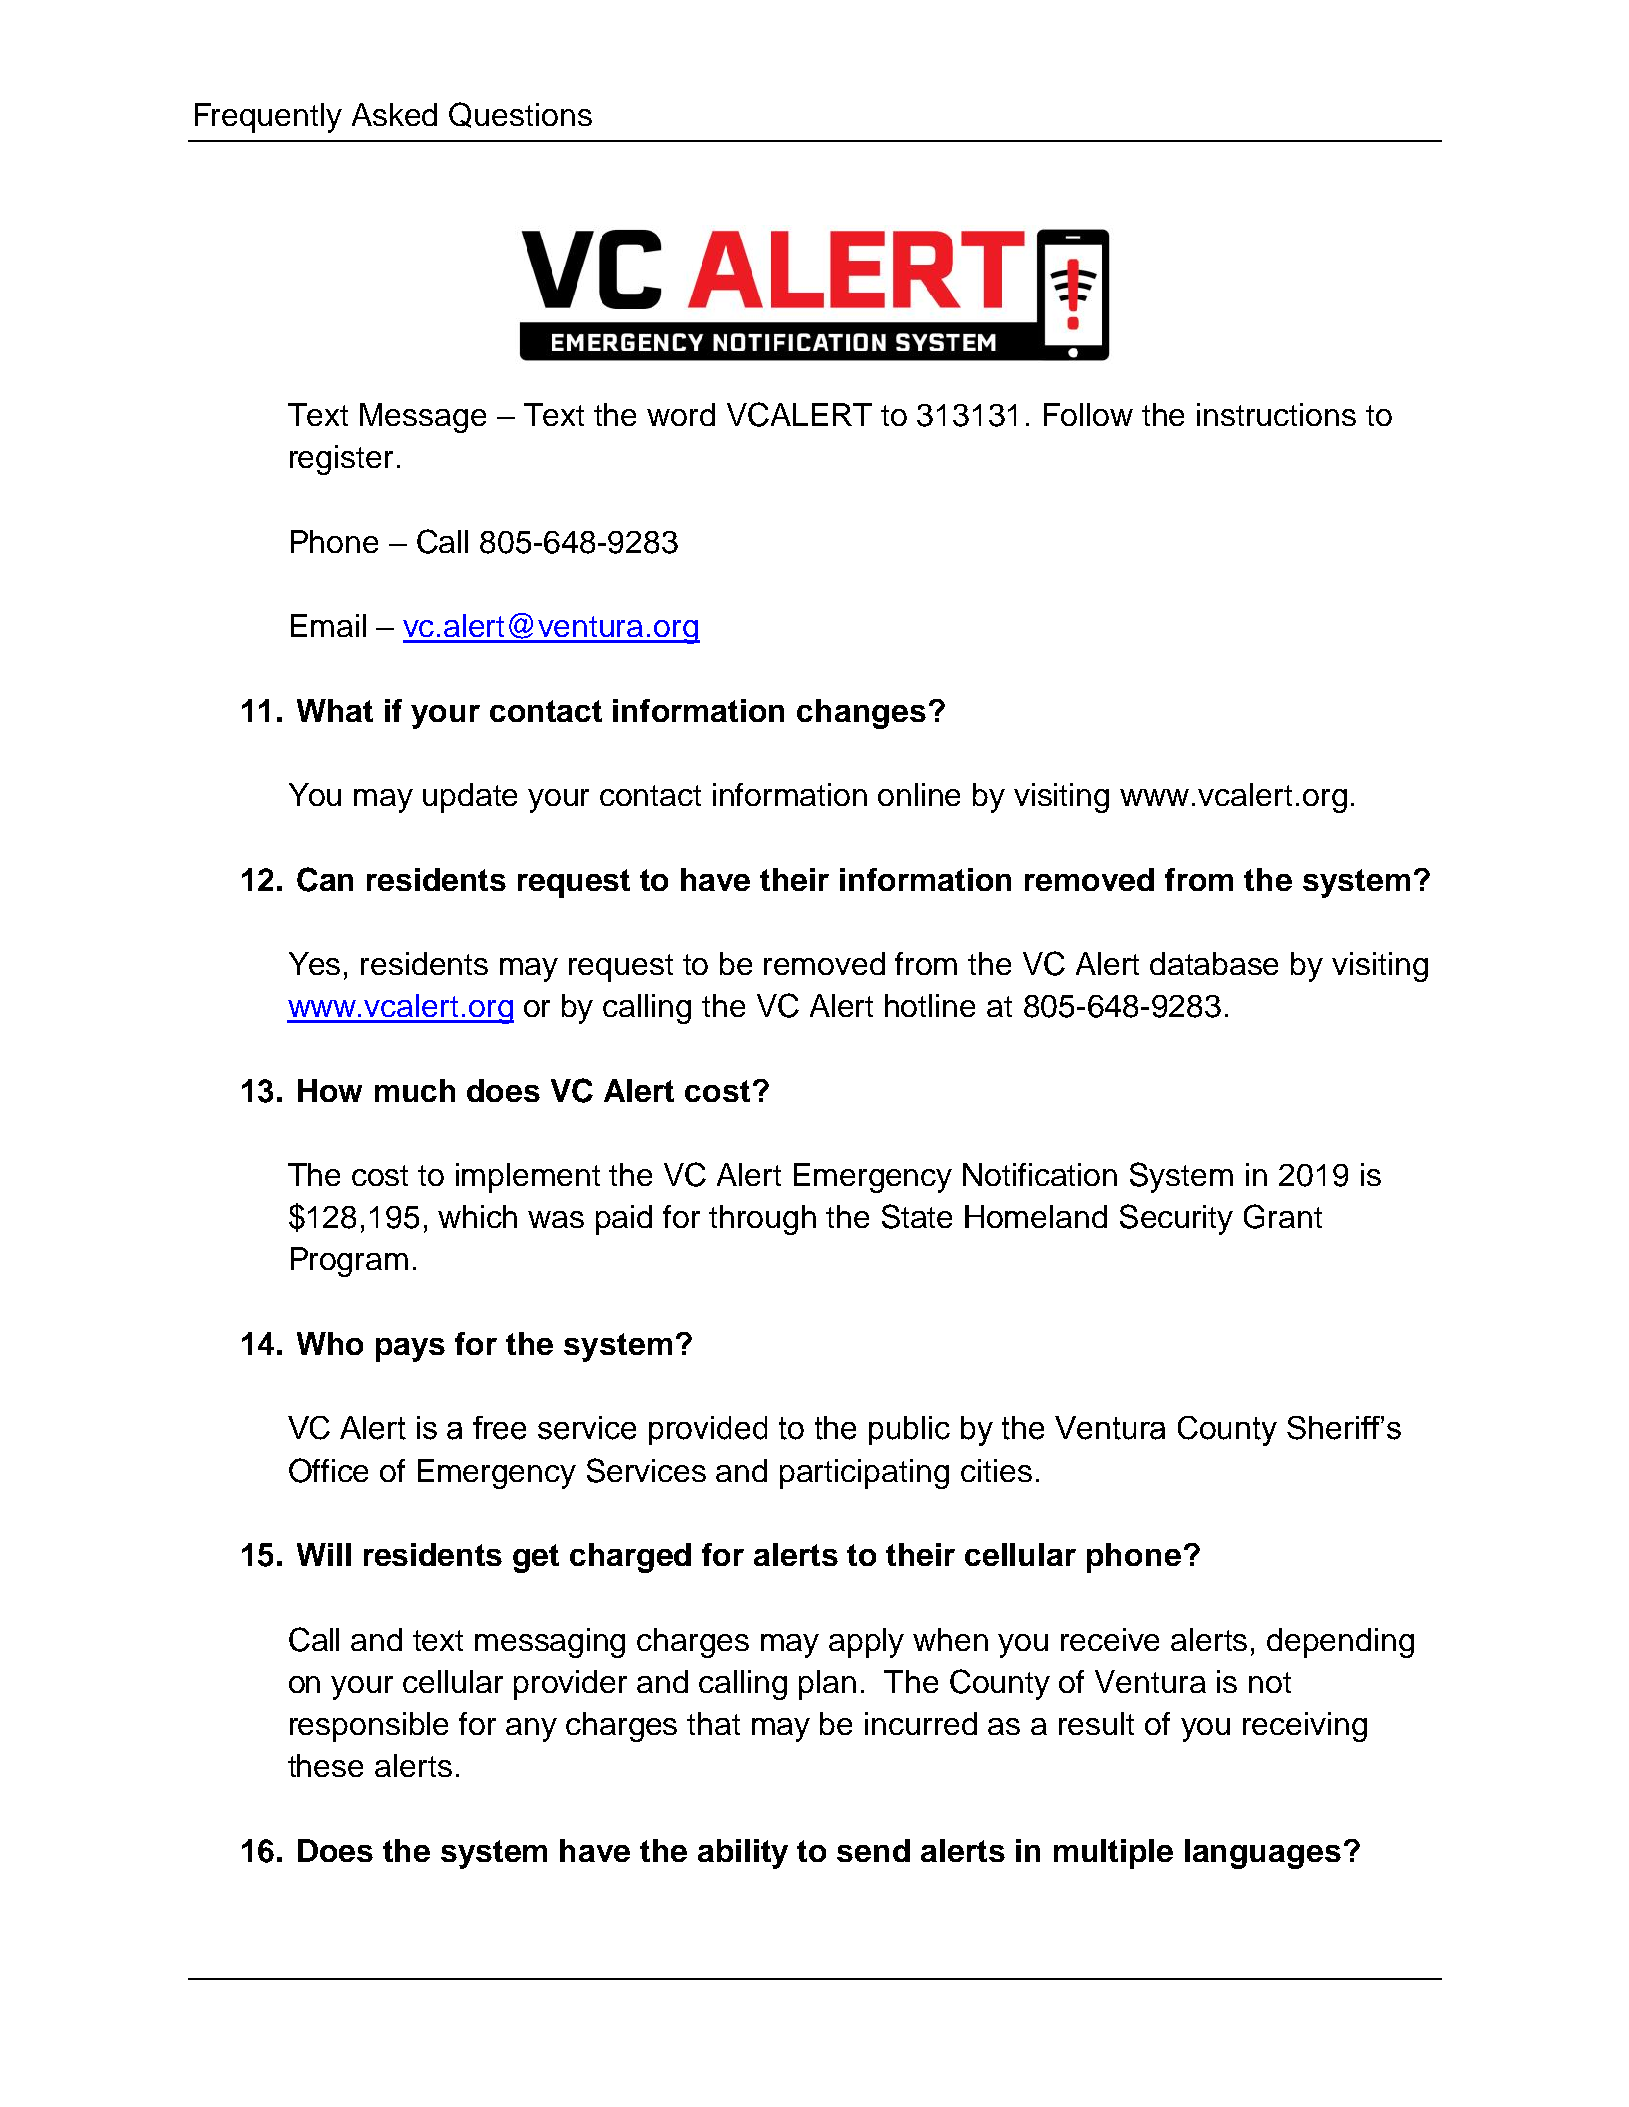 The height and width of the screenshot is (2107, 1629). I want to click on Asked, so click(394, 114).
